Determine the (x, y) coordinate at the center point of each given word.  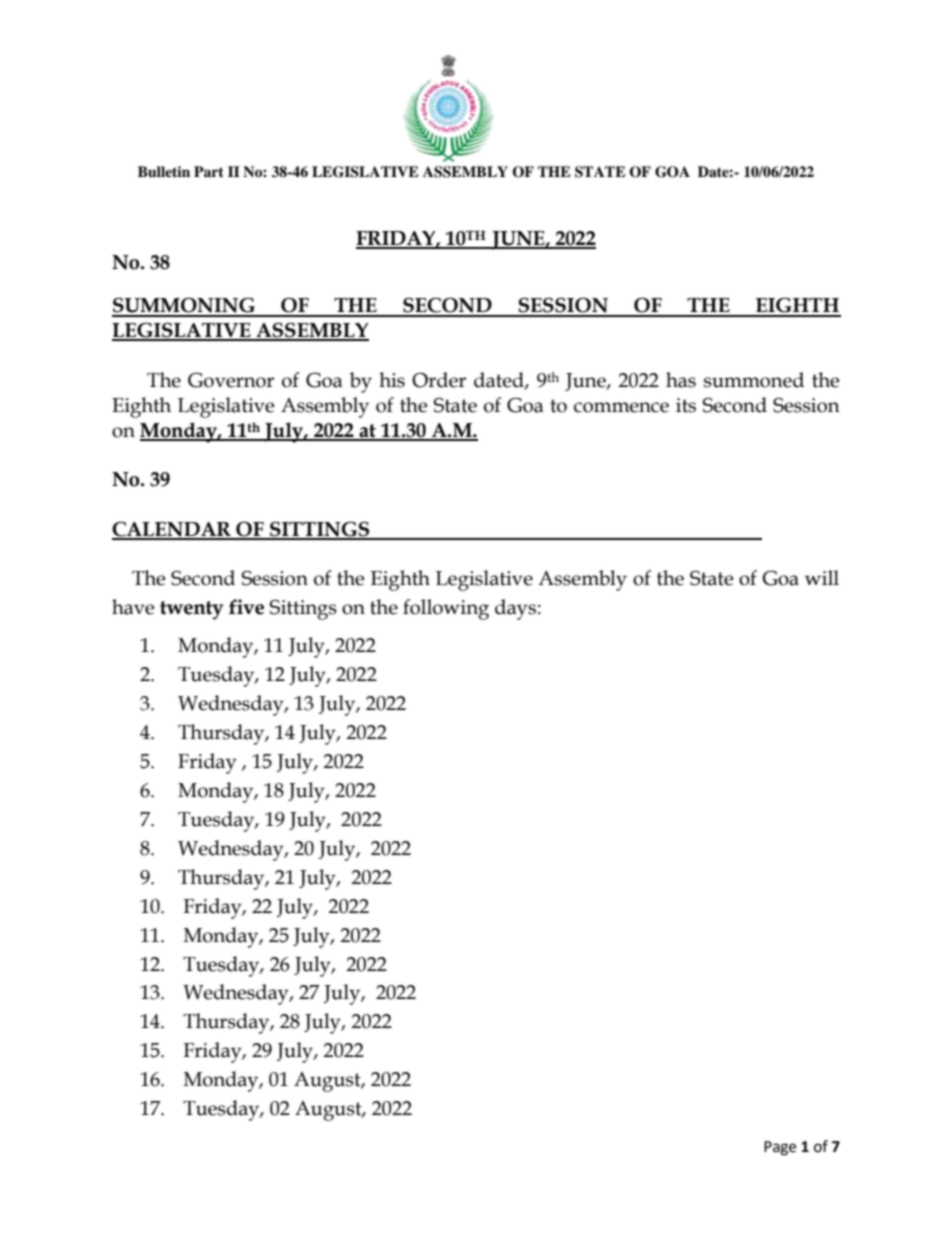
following (446, 609)
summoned (754, 380)
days (515, 609)
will (822, 577)
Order (439, 380)
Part (209, 171)
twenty (191, 610)
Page (780, 1148)
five (246, 607)
